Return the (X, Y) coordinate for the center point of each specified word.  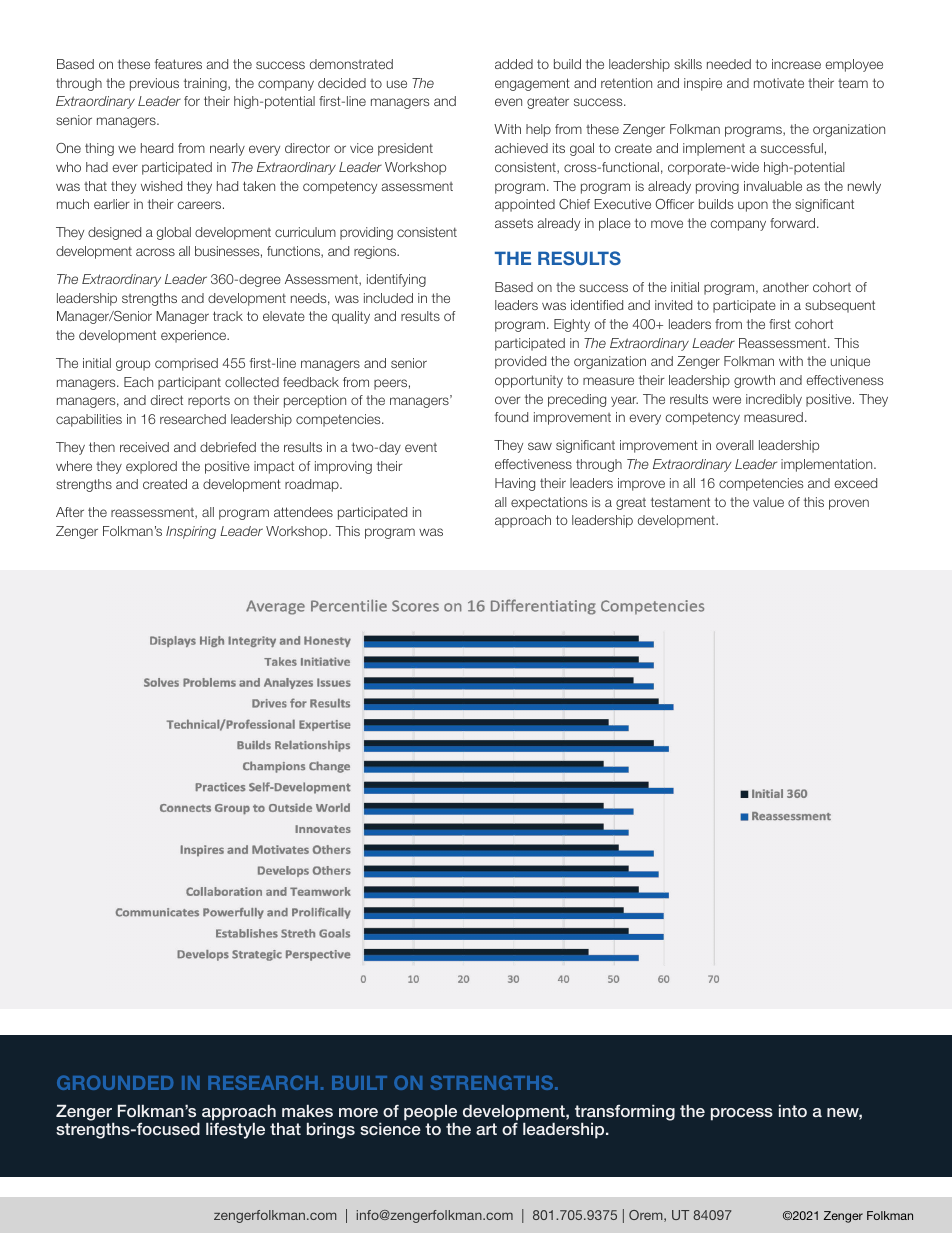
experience (195, 336)
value (768, 502)
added (514, 64)
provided (520, 362)
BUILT (359, 1083)
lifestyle (235, 1130)
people (430, 1113)
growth (754, 381)
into (793, 1110)
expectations (549, 503)
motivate (779, 83)
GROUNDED (115, 1082)
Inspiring (191, 532)
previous (154, 84)
